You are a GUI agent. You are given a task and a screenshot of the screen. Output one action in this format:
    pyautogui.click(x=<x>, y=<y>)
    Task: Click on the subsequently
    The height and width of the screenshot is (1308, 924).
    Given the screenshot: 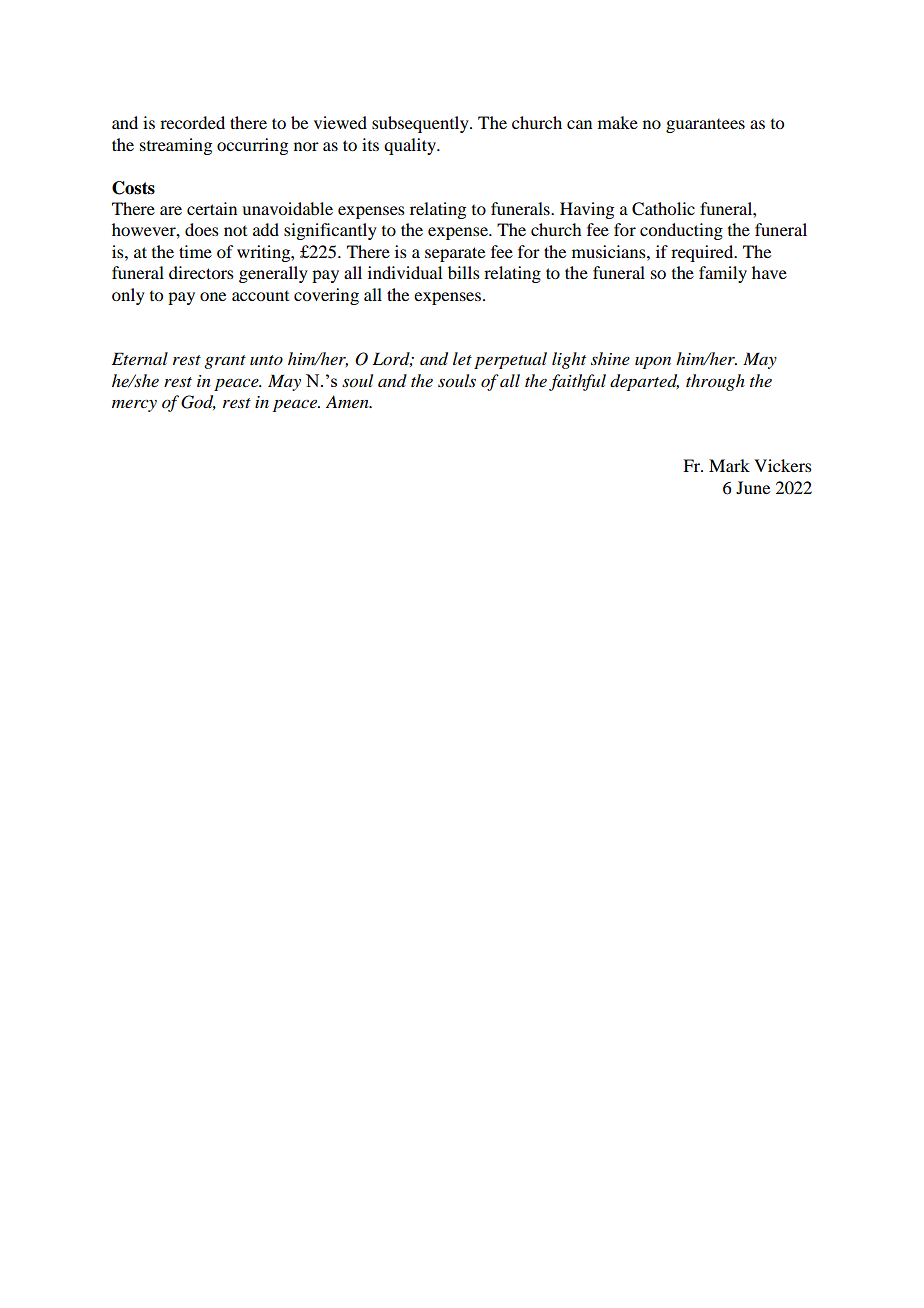 What is the action you would take?
    pyautogui.click(x=421, y=124)
